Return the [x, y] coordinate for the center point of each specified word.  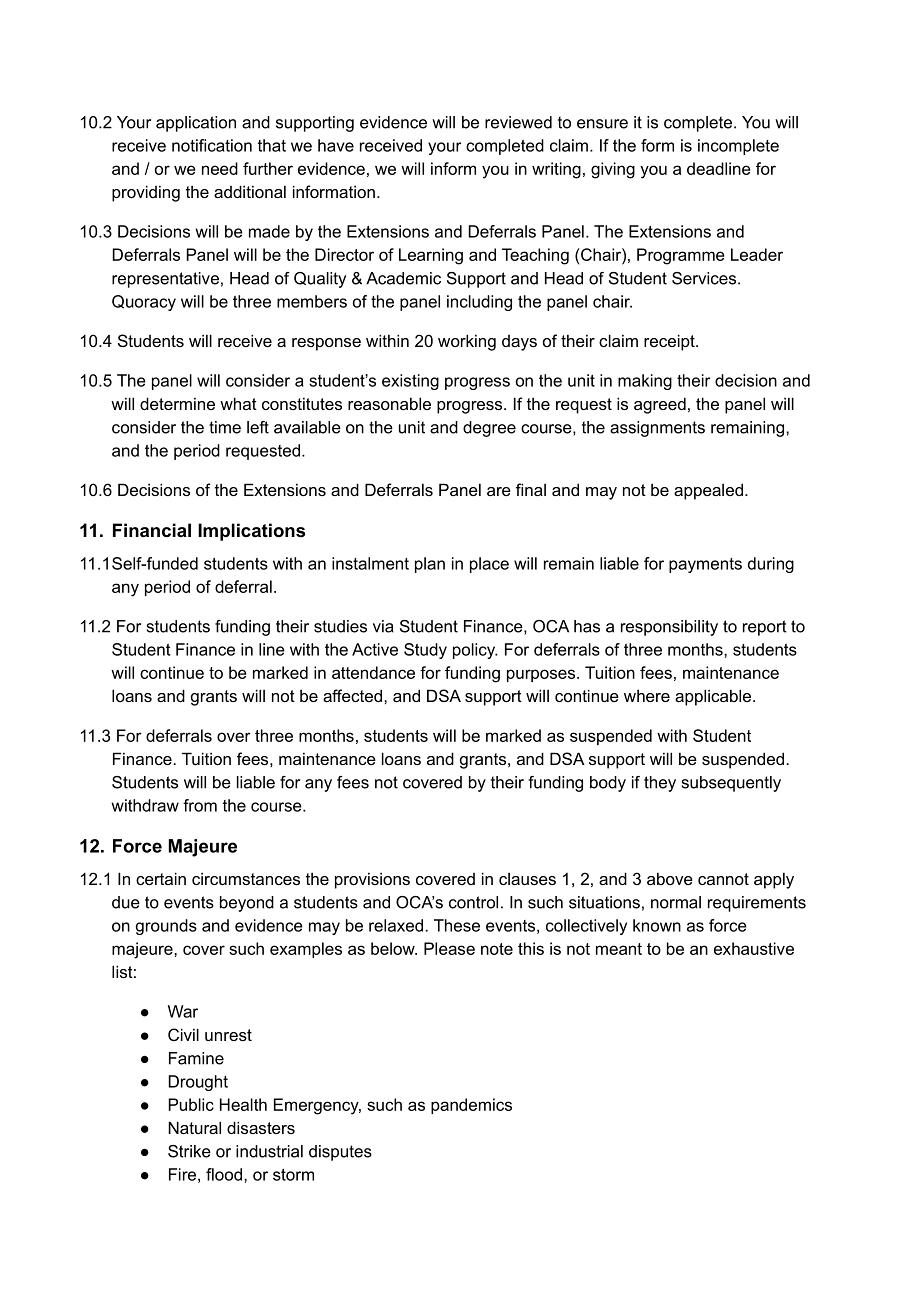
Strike [189, 1151]
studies [340, 626]
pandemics [471, 1106]
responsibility [669, 628]
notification [212, 145]
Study [425, 651]
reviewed [518, 122]
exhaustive [754, 948]
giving [613, 170]
